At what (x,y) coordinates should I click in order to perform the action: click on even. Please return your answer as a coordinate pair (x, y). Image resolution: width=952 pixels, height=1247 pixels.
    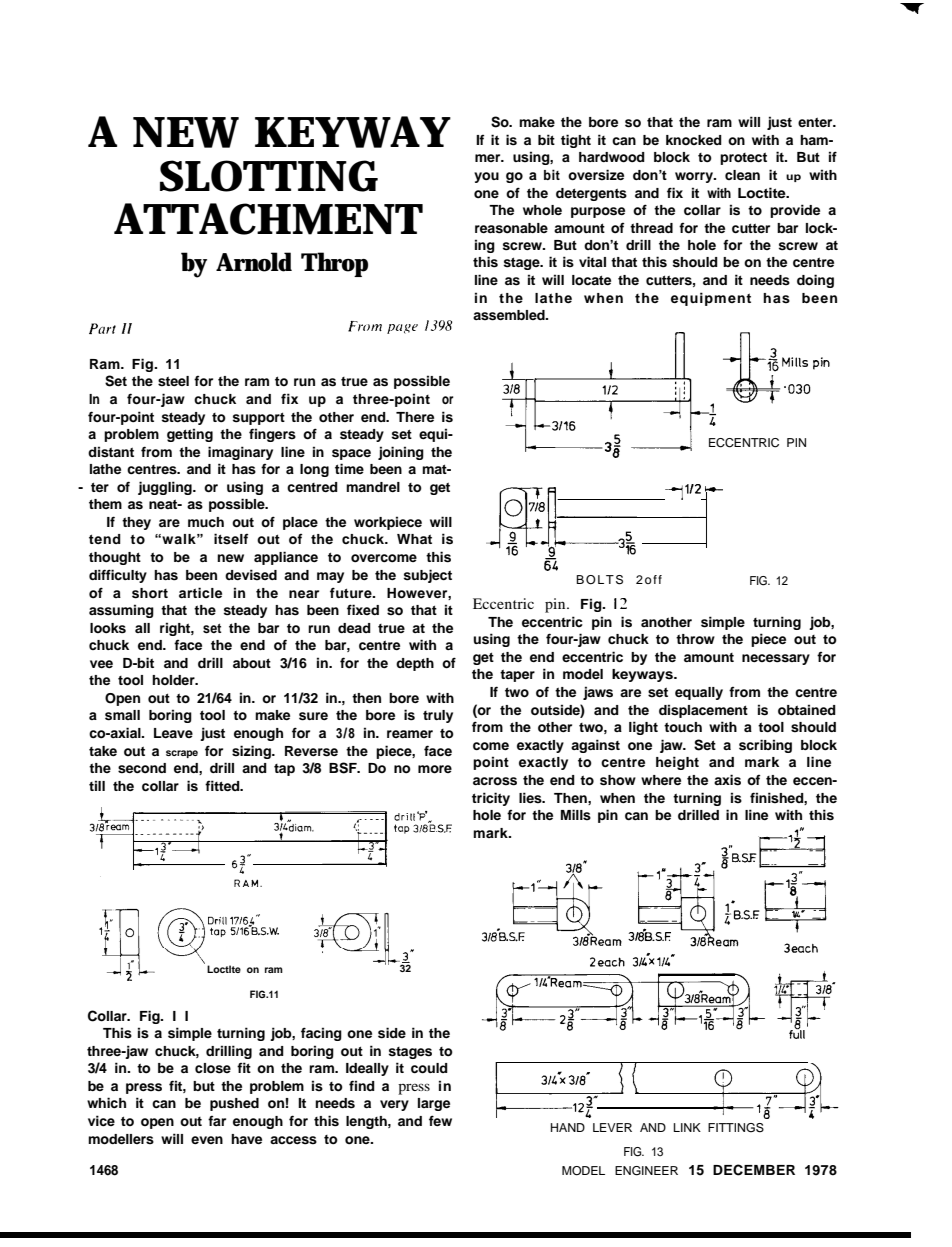
    Looking at the image, I should click on (207, 1140).
